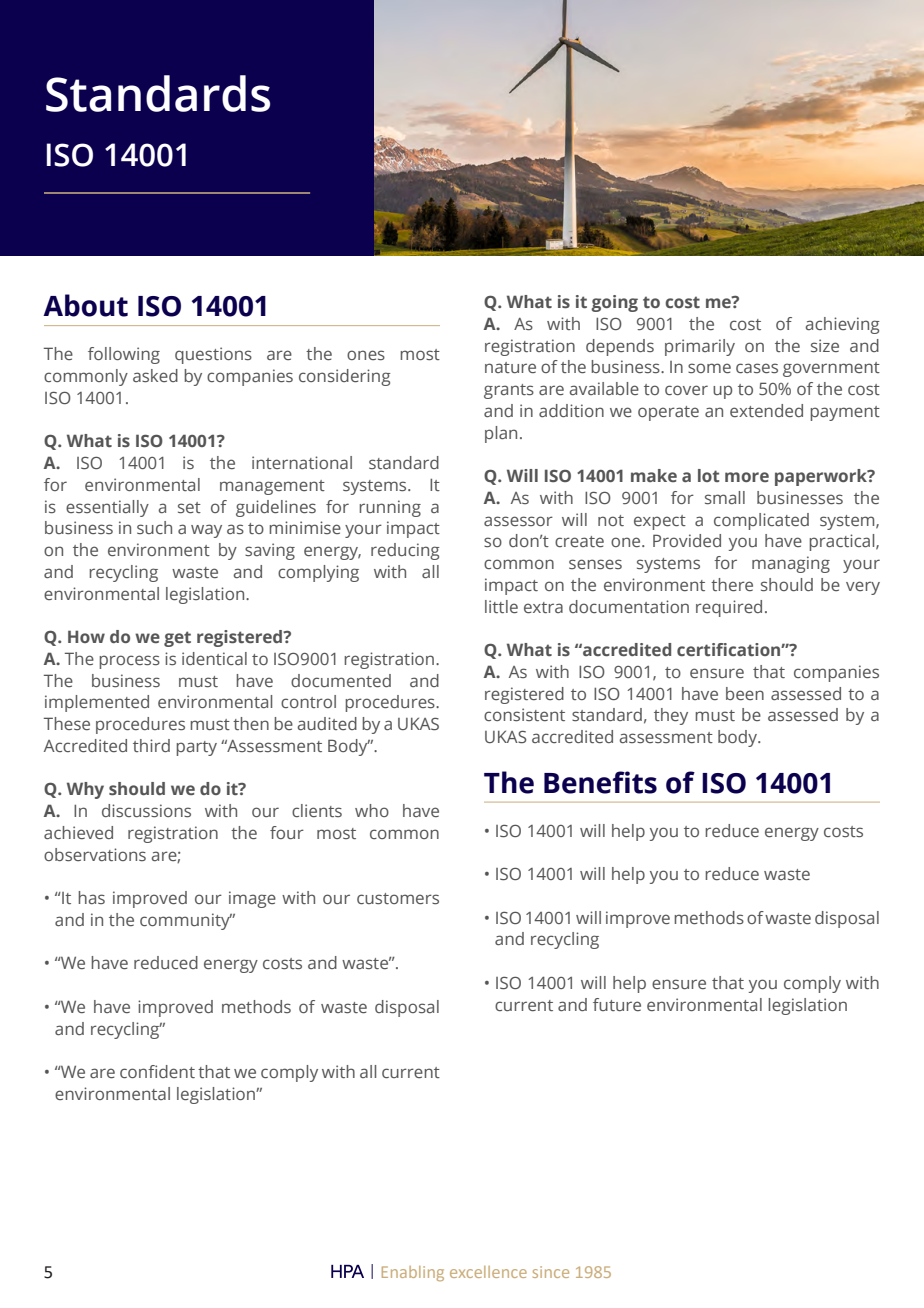  What do you see at coordinates (413, 1273) in the image?
I see `Enabling` at bounding box center [413, 1273].
